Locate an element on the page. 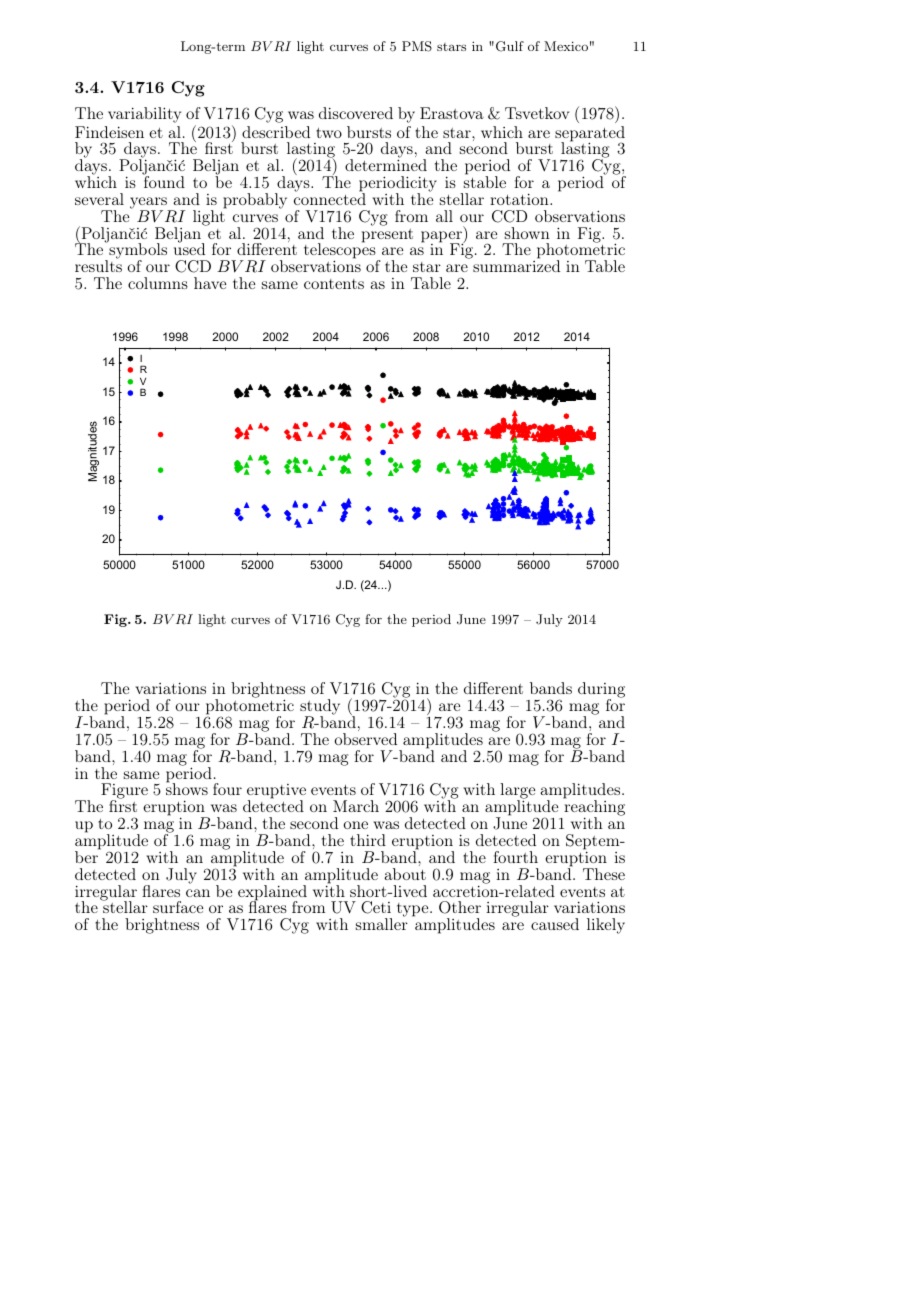  These is located at coordinates (604, 874).
